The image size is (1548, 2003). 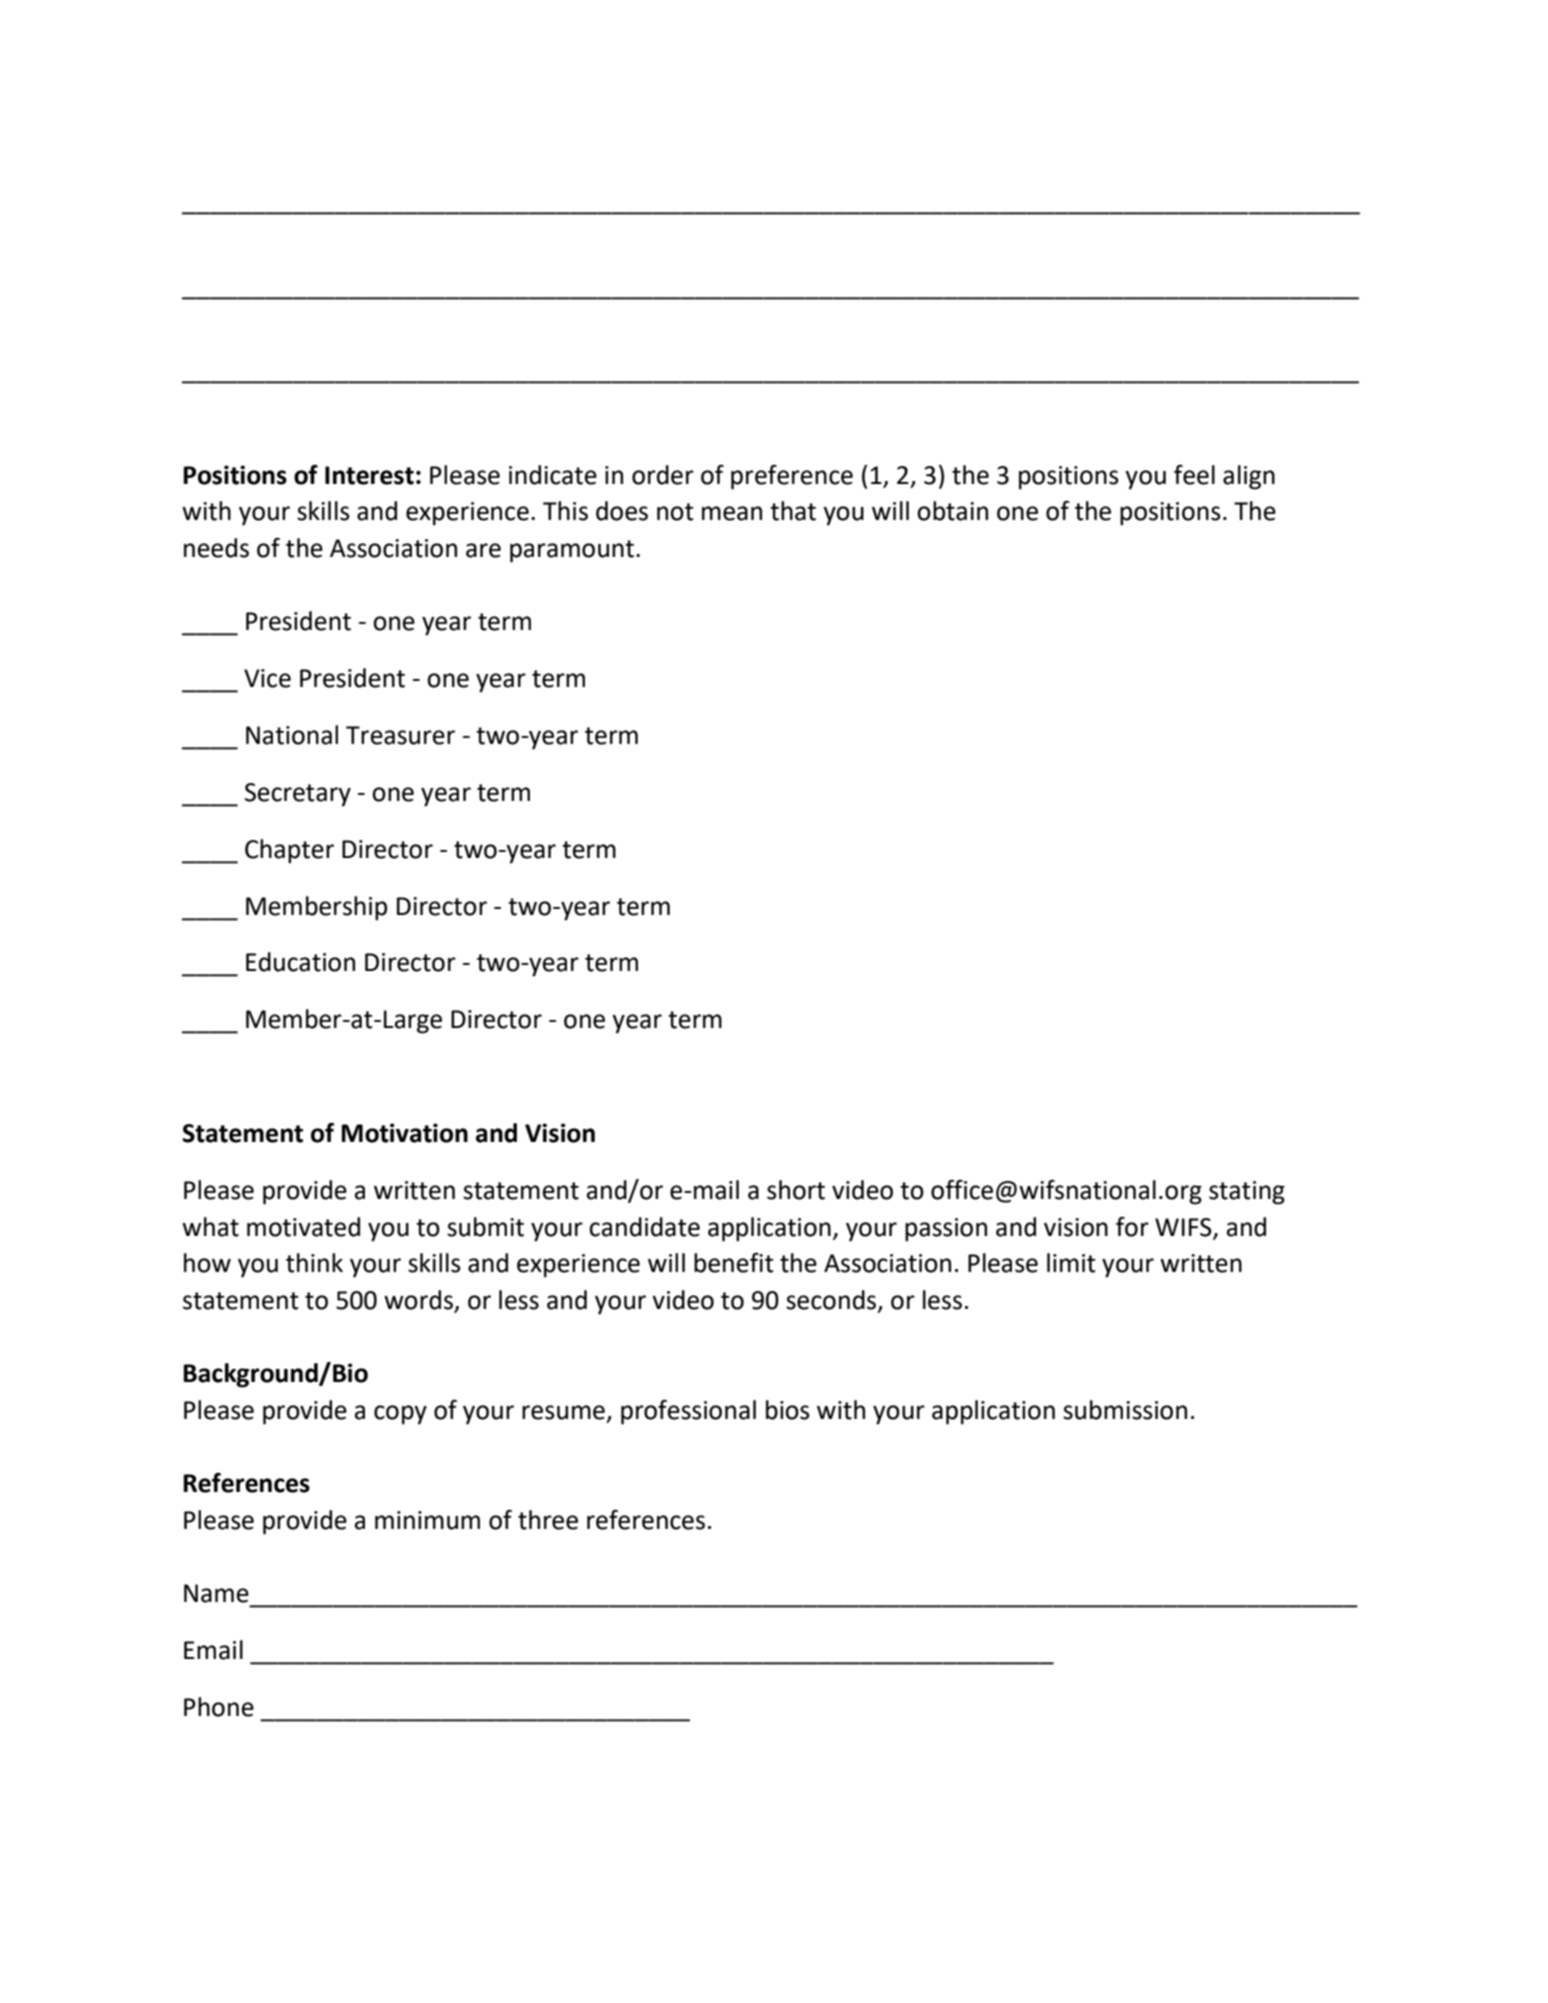 What do you see at coordinates (732, 513) in the screenshot?
I see `mean` at bounding box center [732, 513].
